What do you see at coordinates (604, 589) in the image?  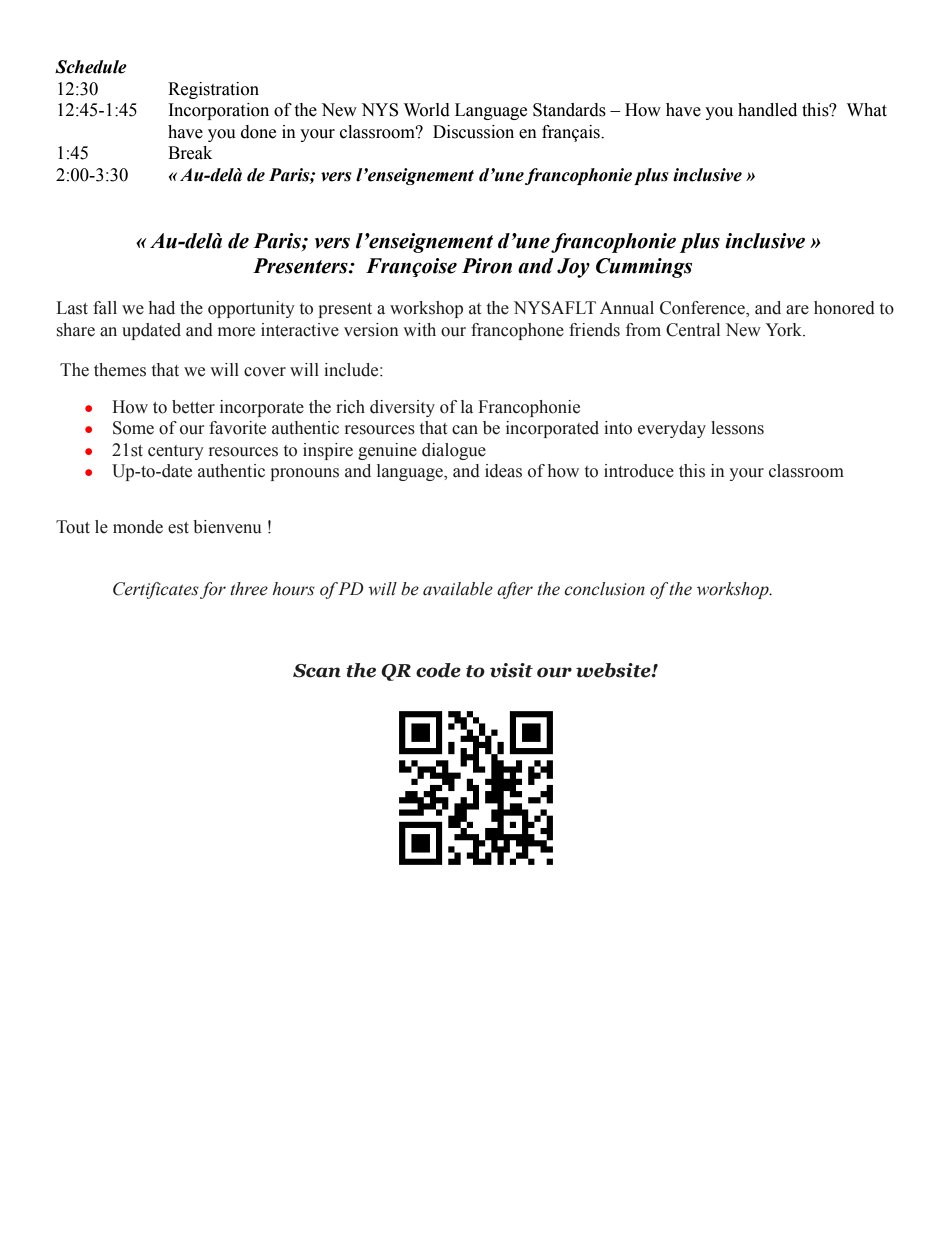 I see `conclusion` at bounding box center [604, 589].
